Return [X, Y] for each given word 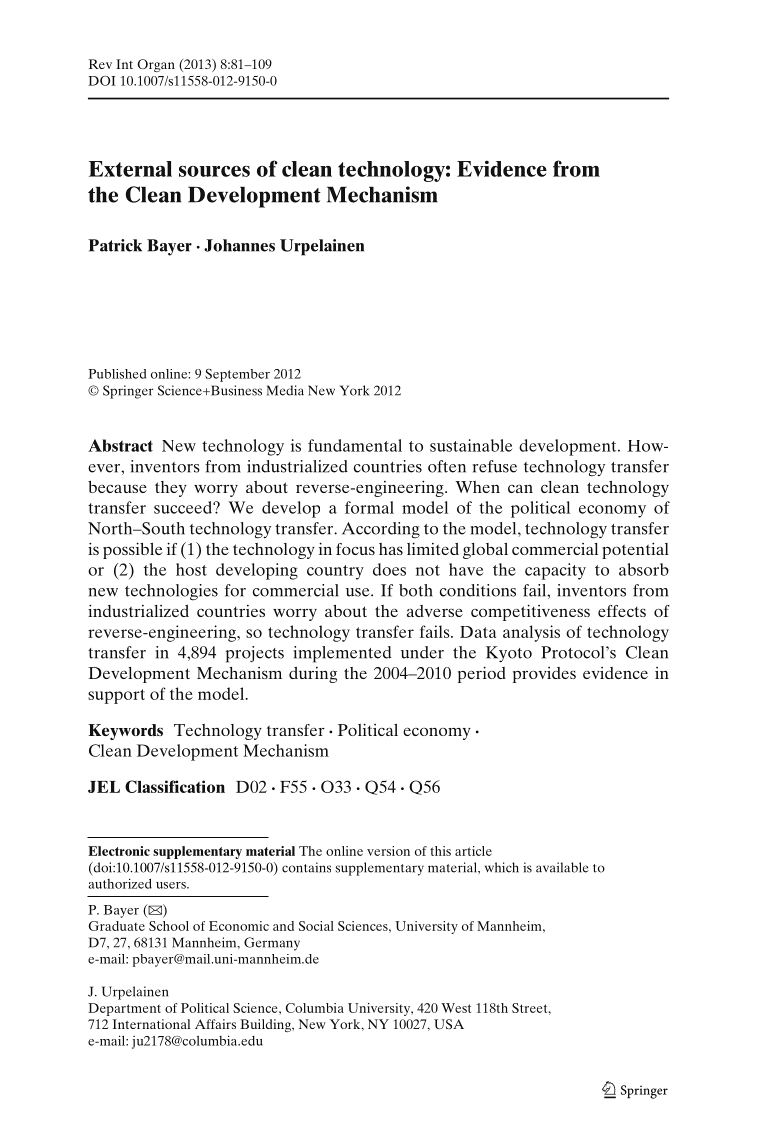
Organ [156, 65]
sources [214, 171]
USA [449, 1024]
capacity [555, 571]
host [191, 569]
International [151, 1024]
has [391, 549]
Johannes [239, 245]
